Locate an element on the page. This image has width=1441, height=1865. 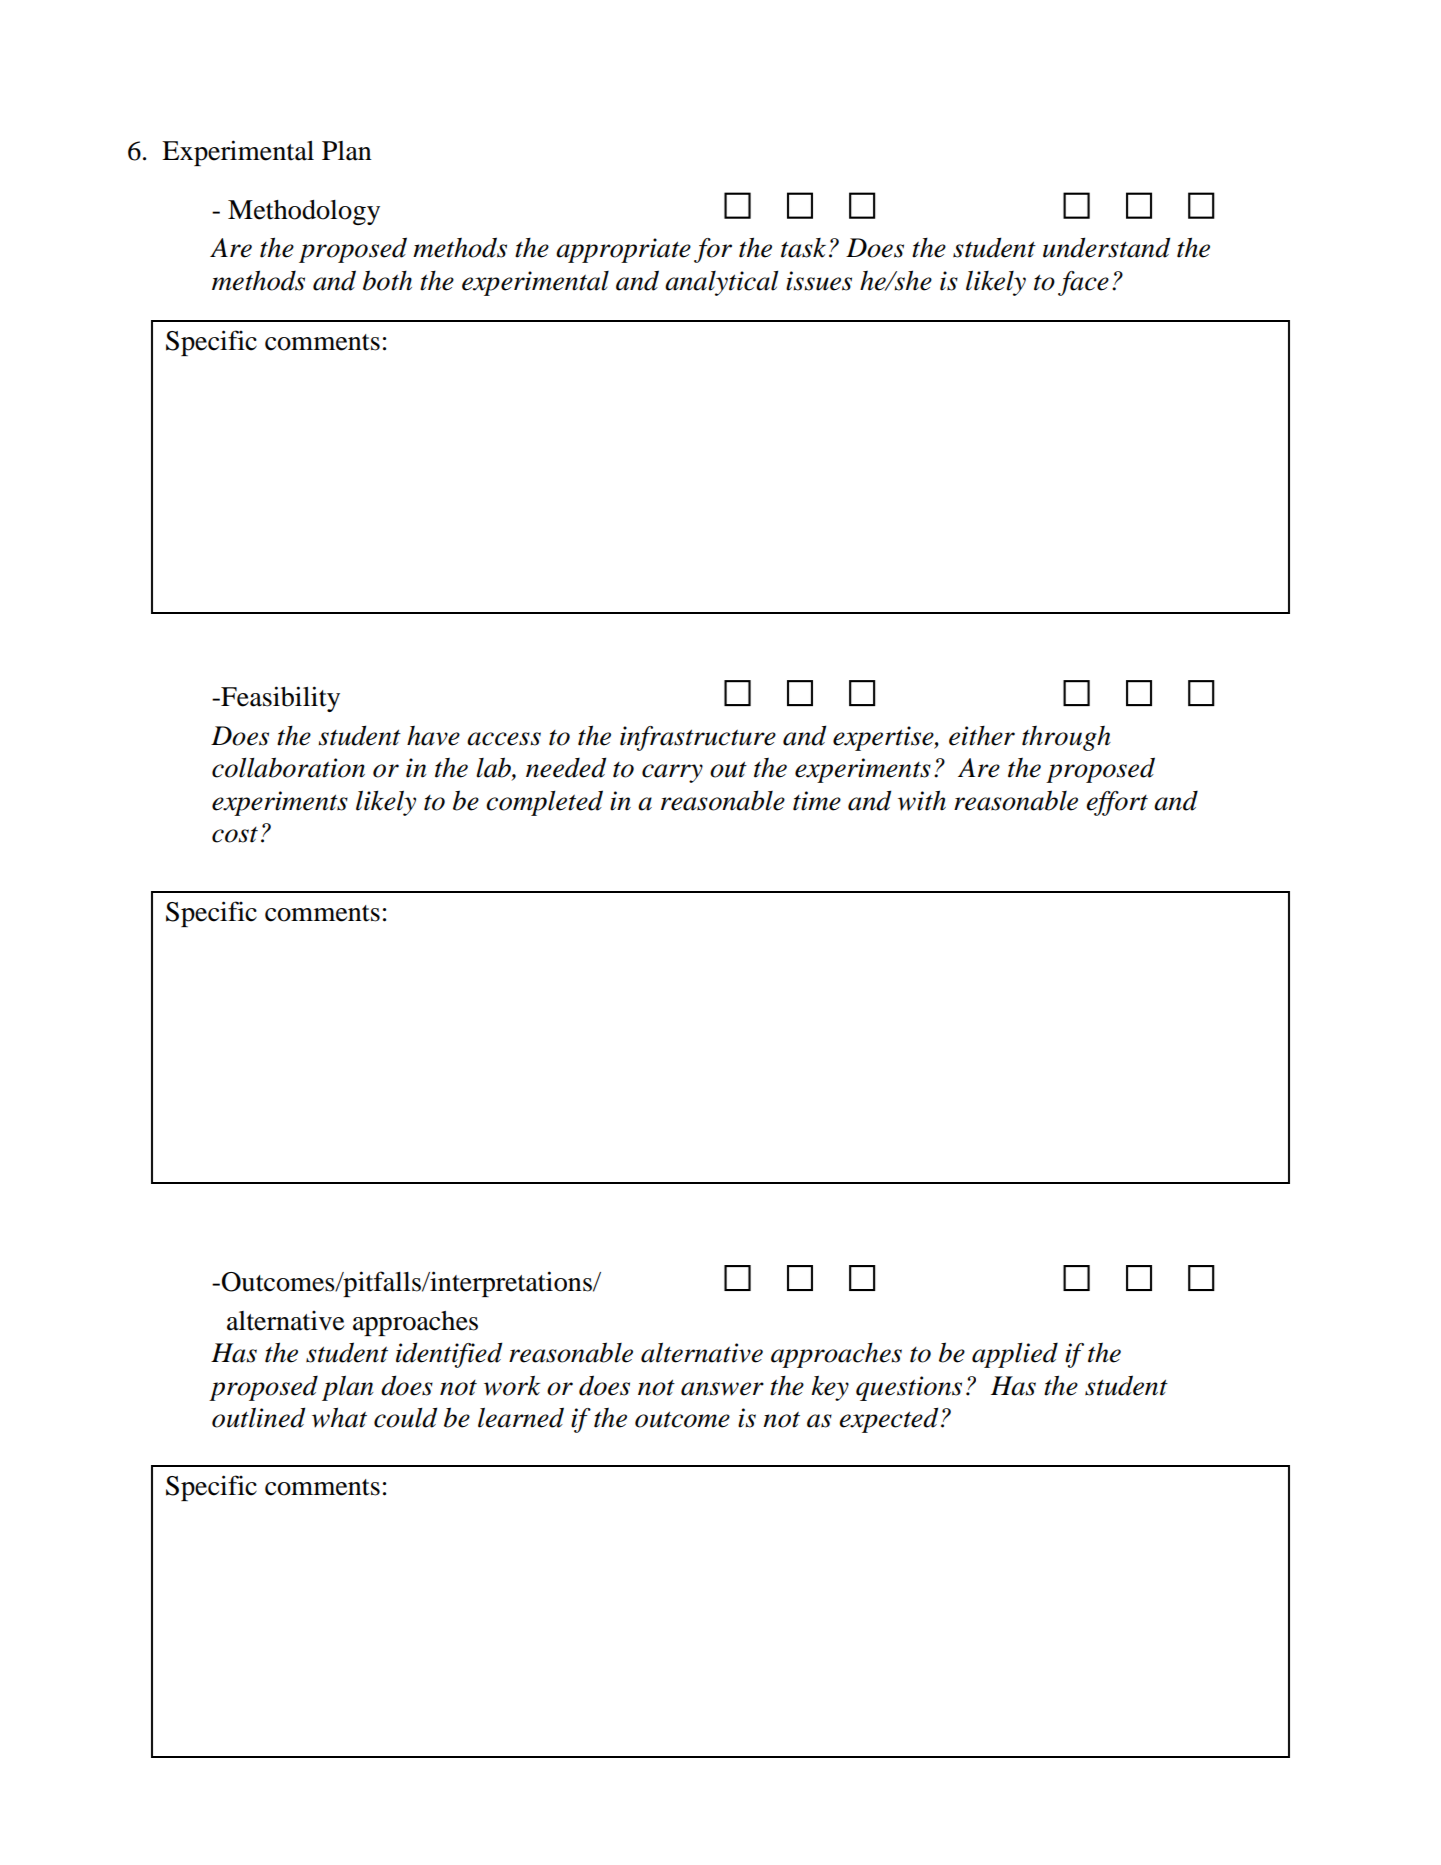
appropriate is located at coordinates (623, 250).
